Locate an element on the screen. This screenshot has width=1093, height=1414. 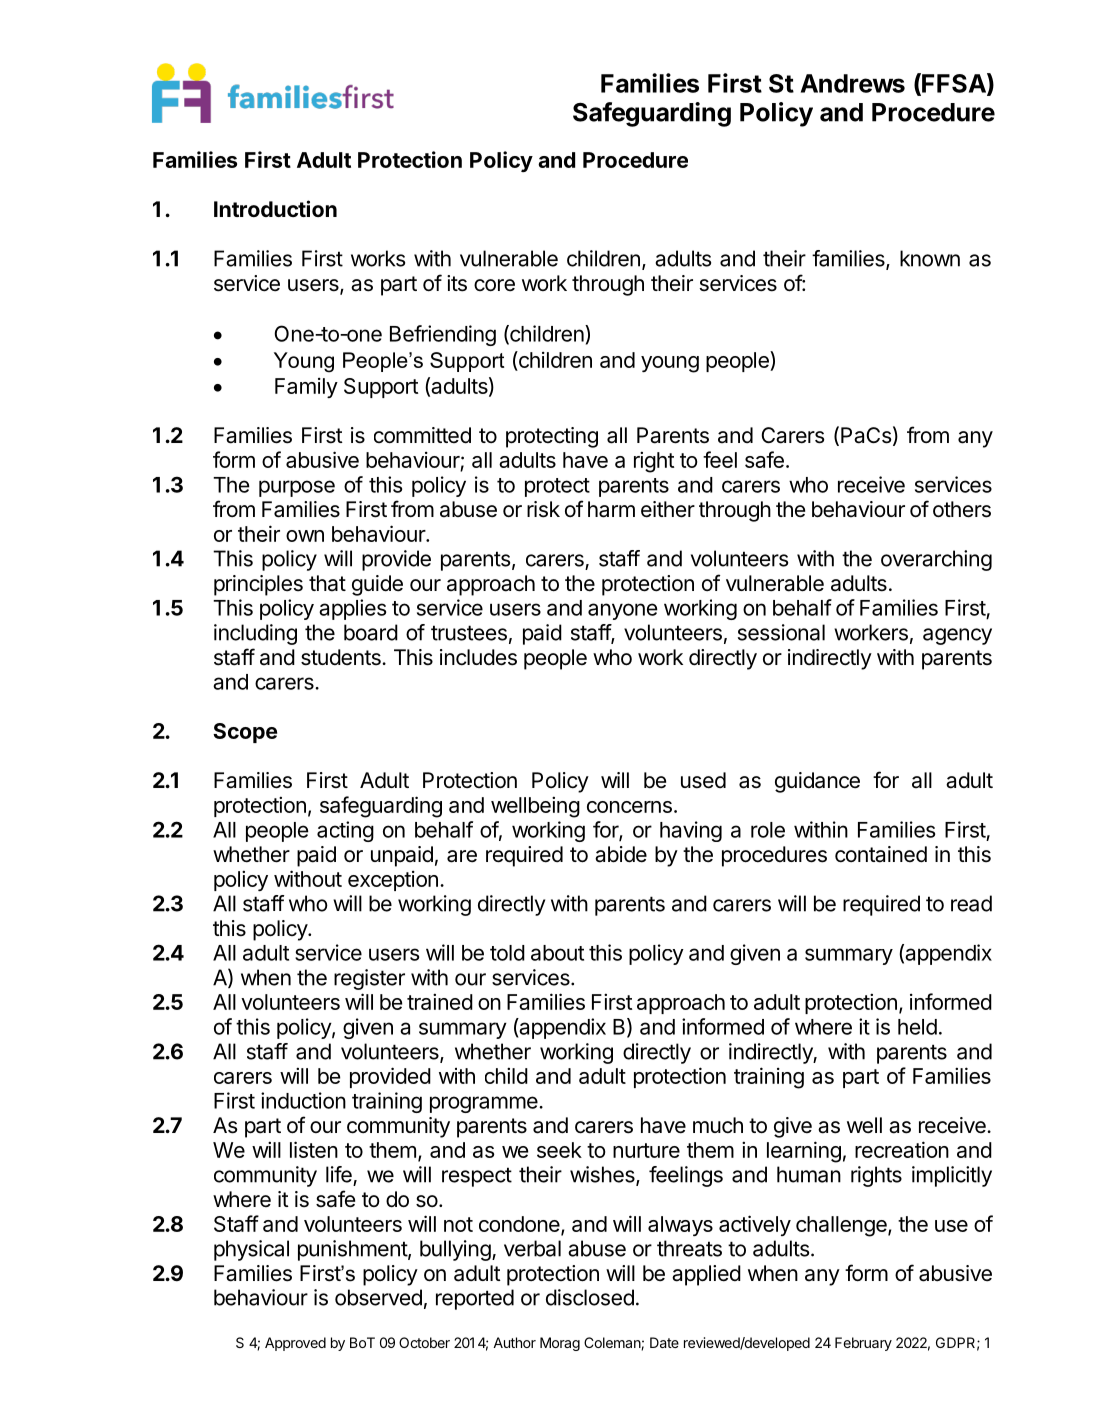
guidance is located at coordinates (817, 782).
